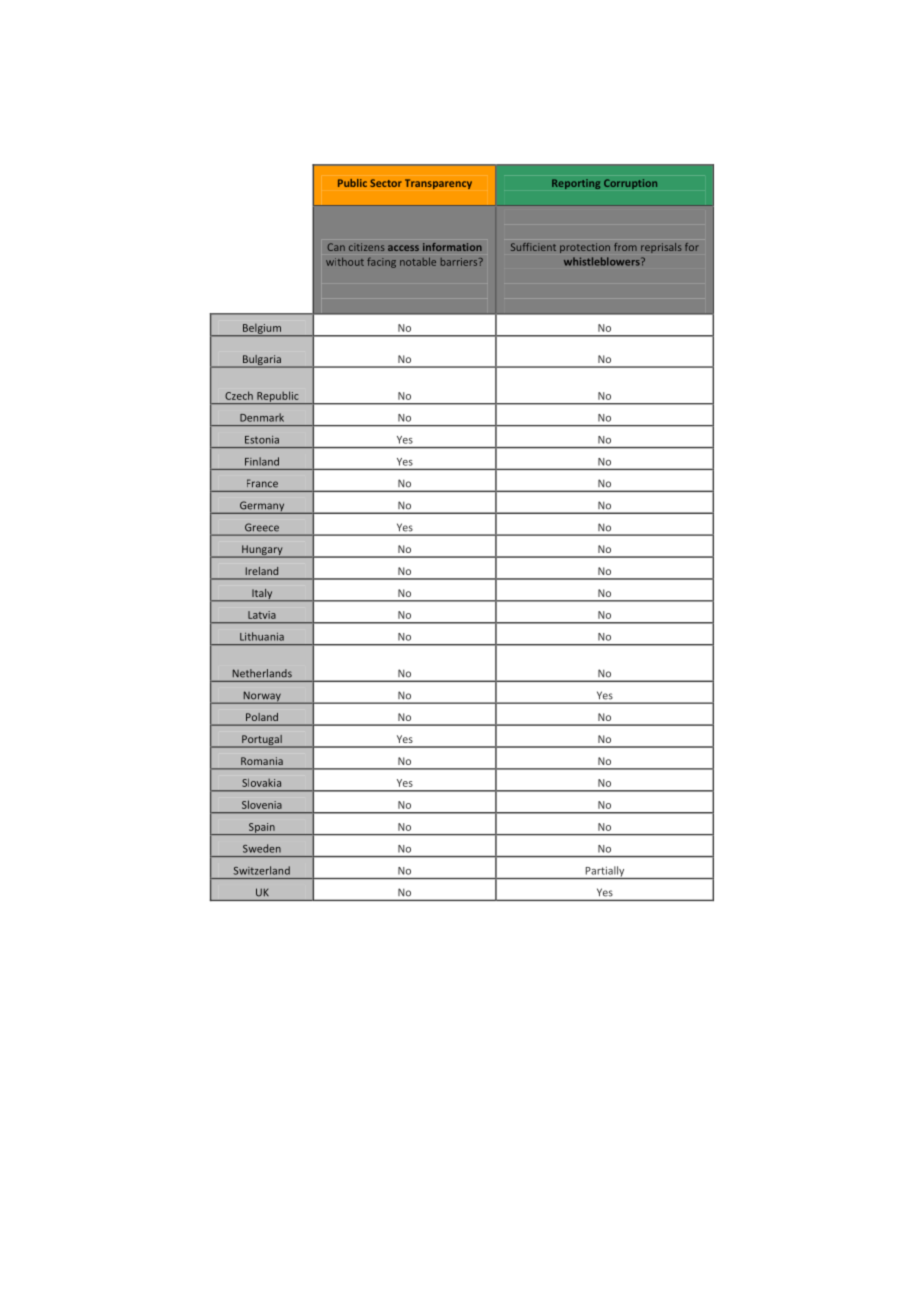 The image size is (924, 1308). I want to click on Greece, so click(262, 527).
